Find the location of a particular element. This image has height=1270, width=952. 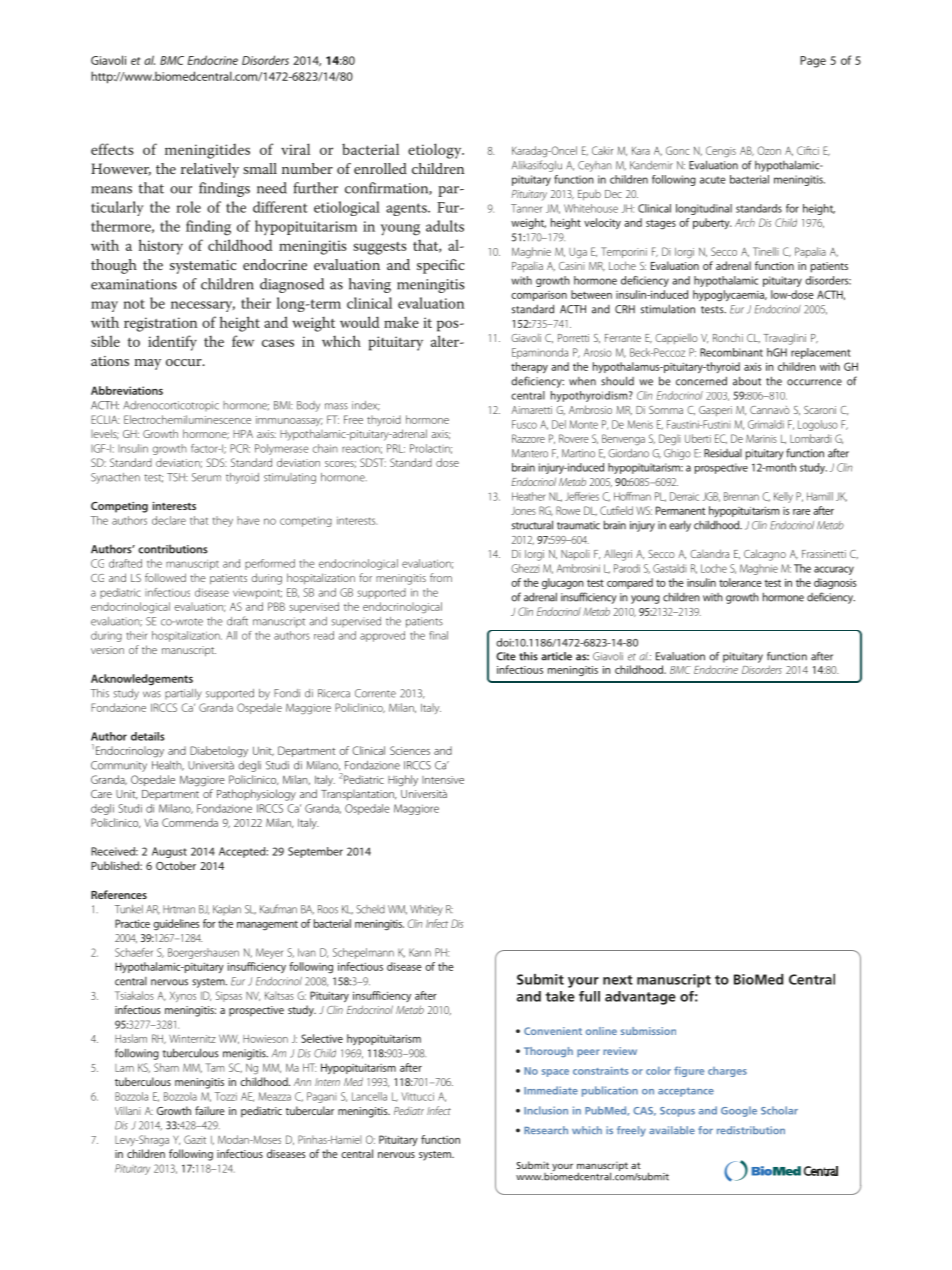

Grimaldi is located at coordinates (766, 424).
